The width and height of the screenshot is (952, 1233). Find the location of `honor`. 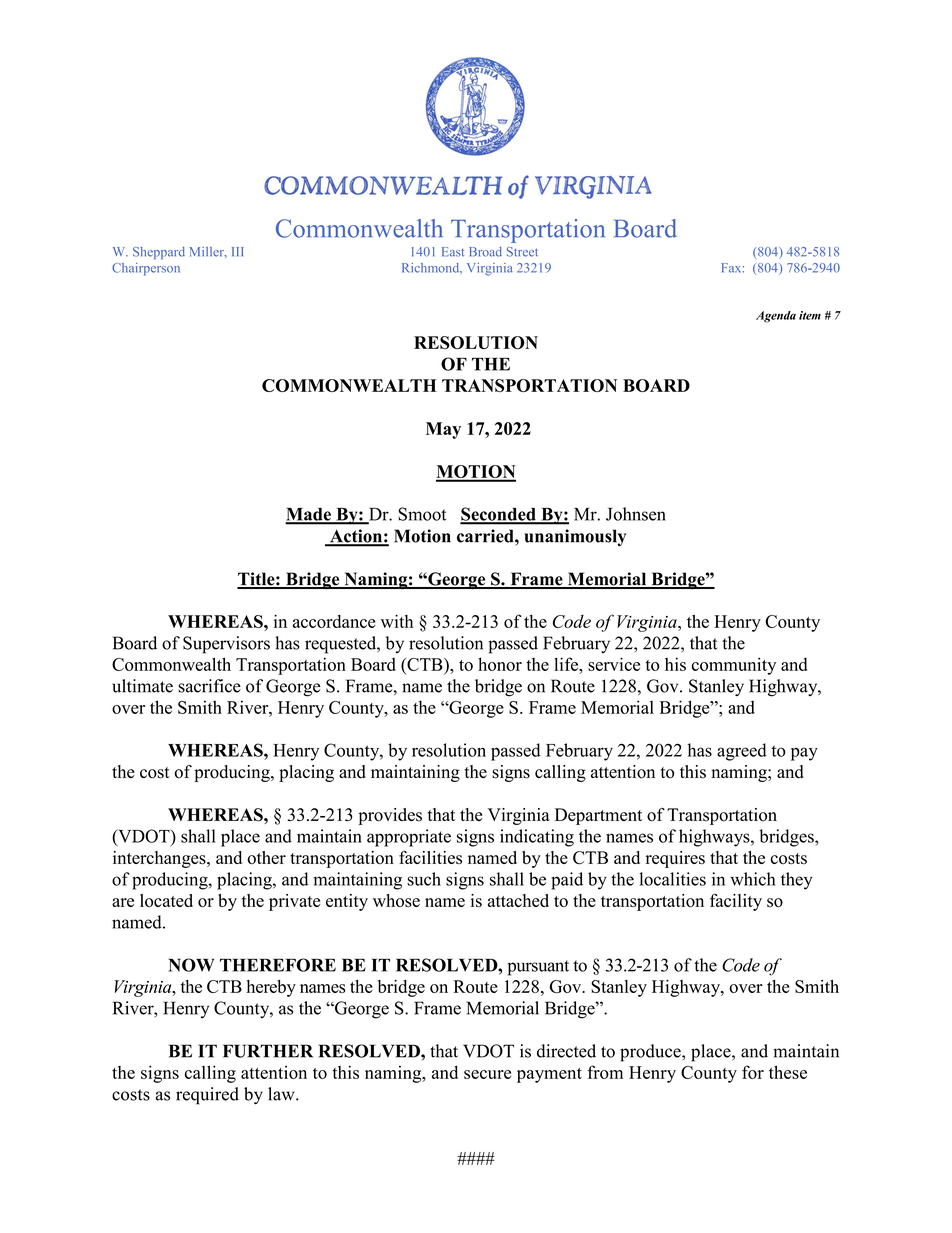

honor is located at coordinates (500, 664).
